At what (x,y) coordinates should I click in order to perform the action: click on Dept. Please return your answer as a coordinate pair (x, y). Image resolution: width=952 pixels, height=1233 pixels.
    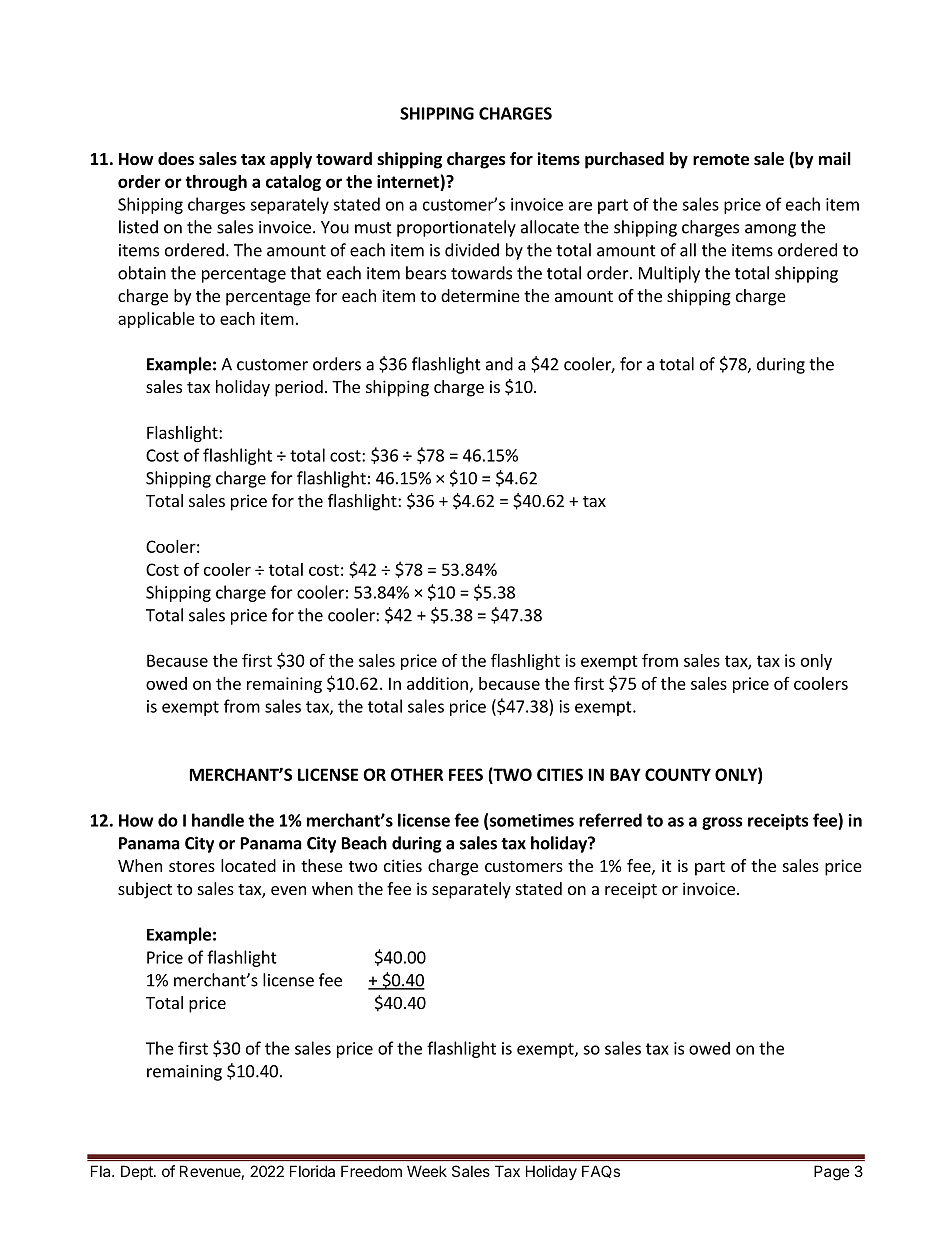
    Looking at the image, I should click on (138, 1172).
